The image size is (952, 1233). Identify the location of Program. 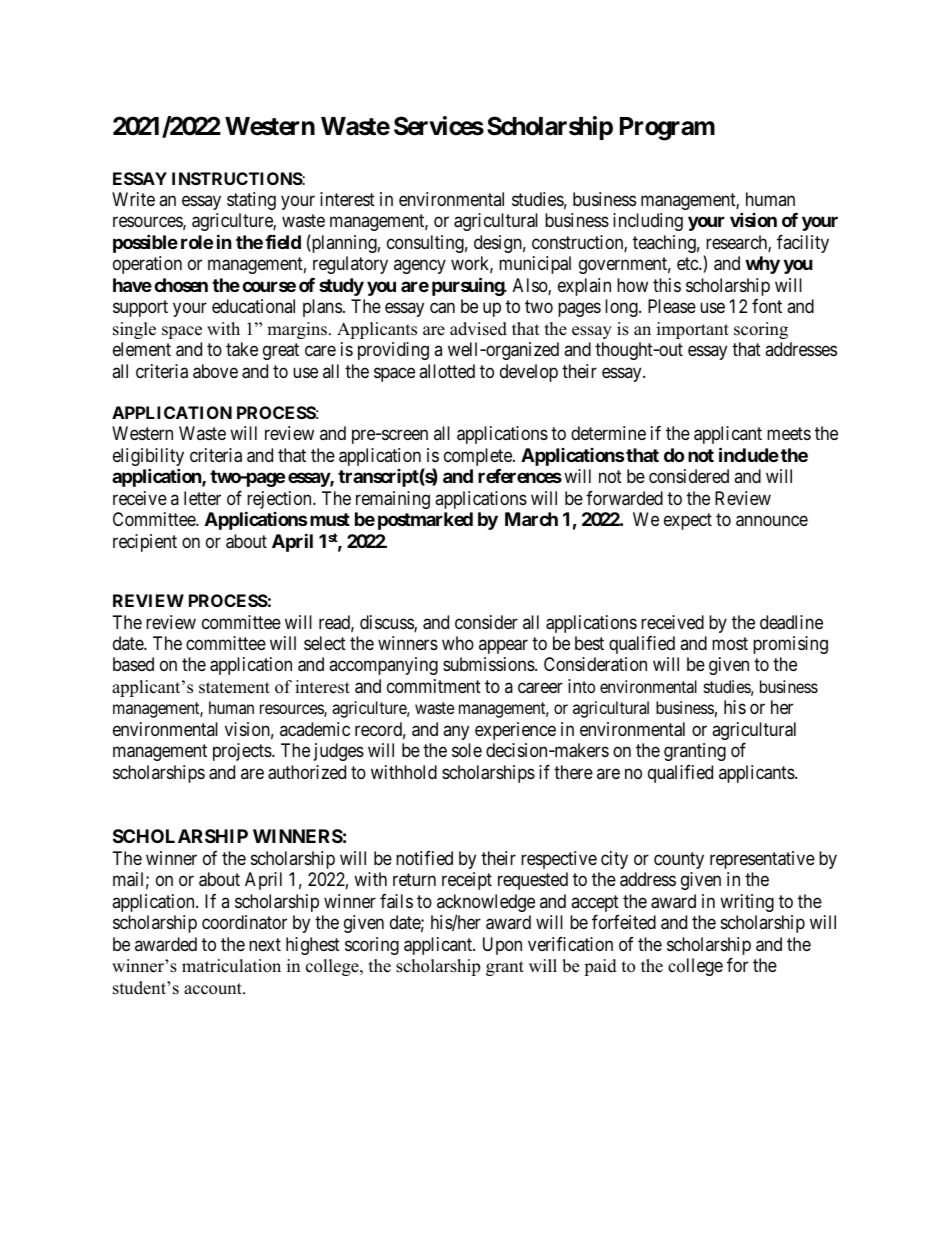
(667, 129).
